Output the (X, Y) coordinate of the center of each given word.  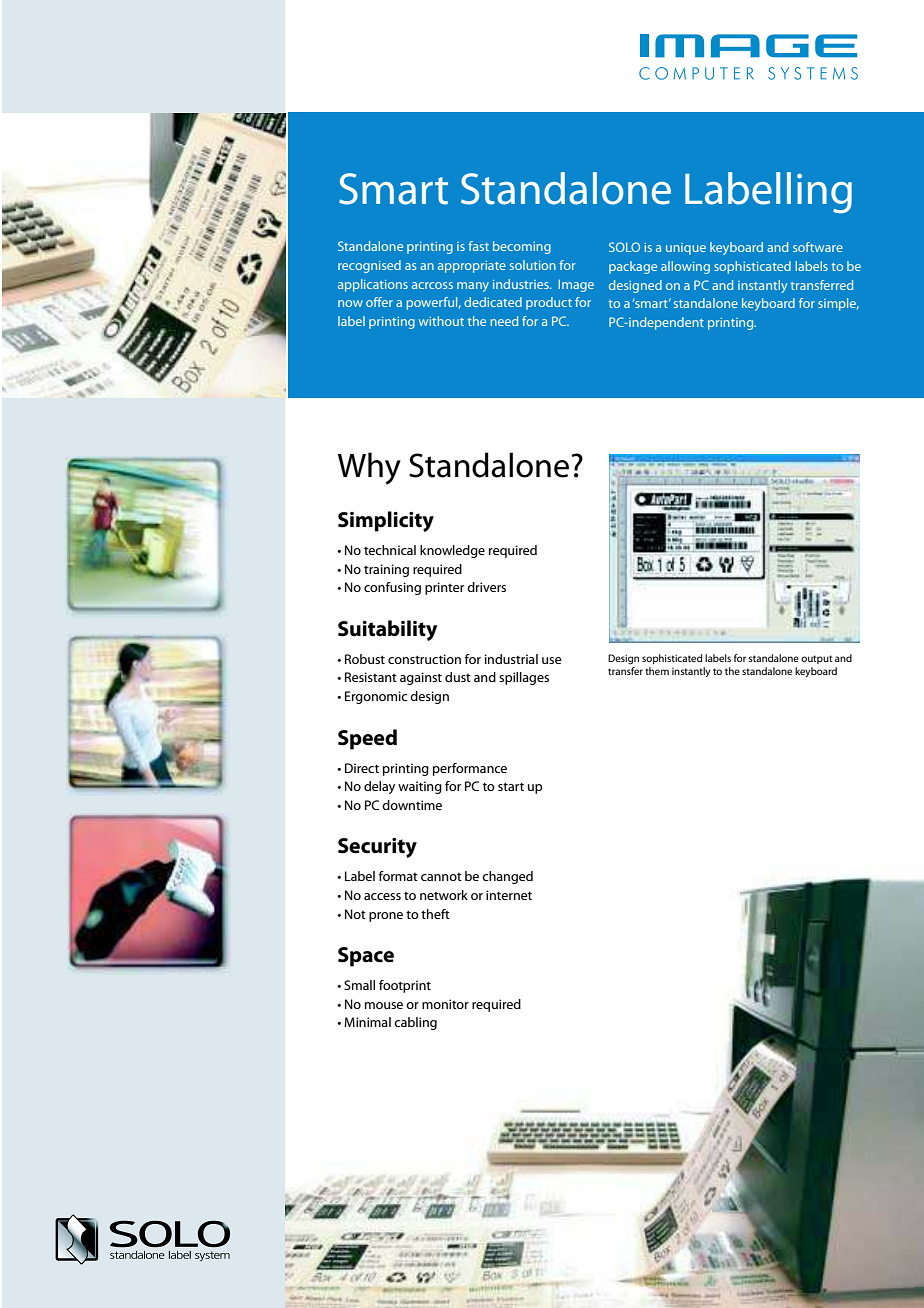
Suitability (387, 630)
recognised (369, 266)
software (818, 247)
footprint (405, 986)
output (817, 659)
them (657, 671)
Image (576, 285)
